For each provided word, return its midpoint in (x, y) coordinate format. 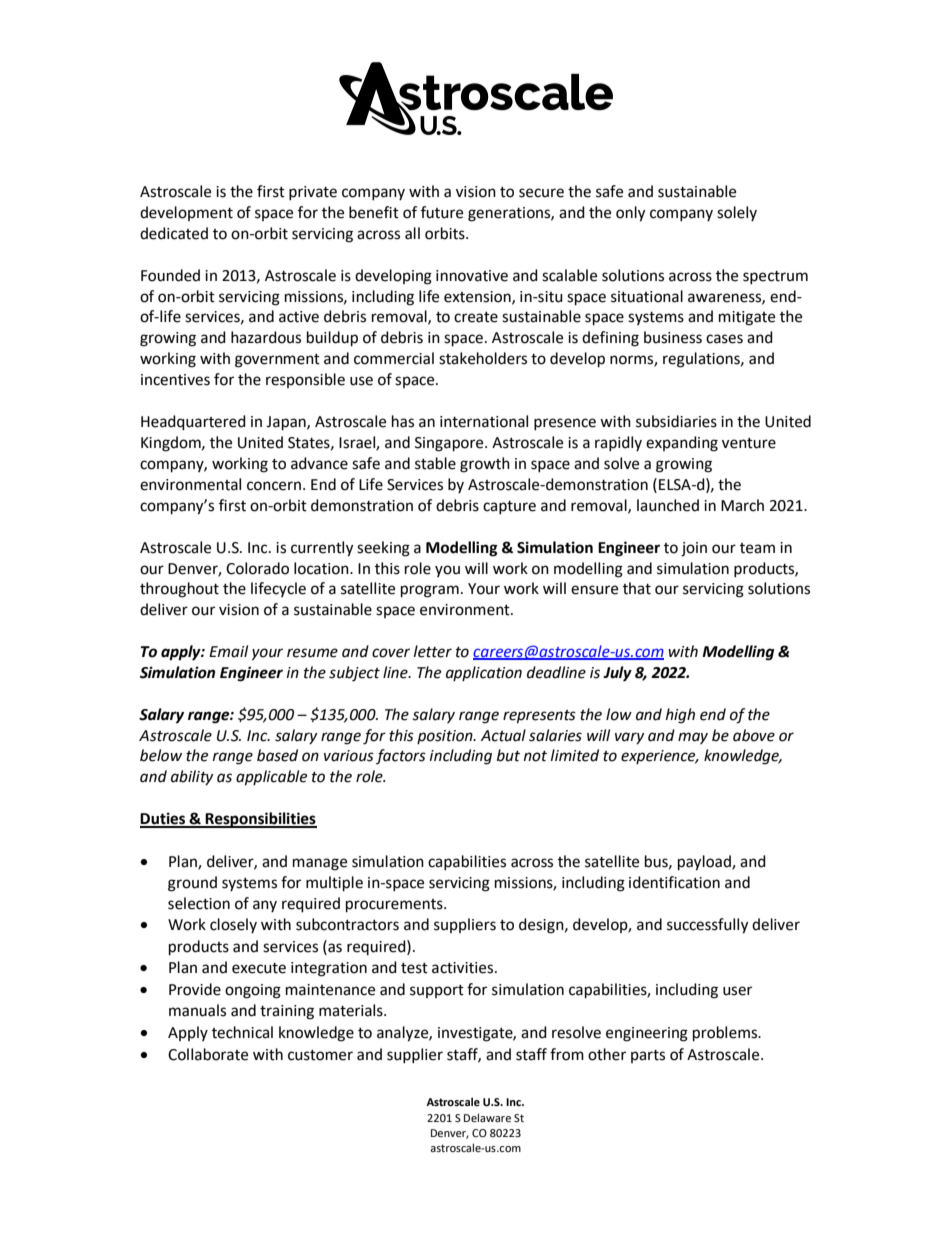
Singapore (450, 444)
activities (464, 968)
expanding (682, 444)
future (442, 212)
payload (705, 863)
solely (737, 213)
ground (192, 884)
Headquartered (193, 423)
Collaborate (208, 1054)
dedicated (174, 233)
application (484, 673)
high (680, 716)
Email (228, 651)
